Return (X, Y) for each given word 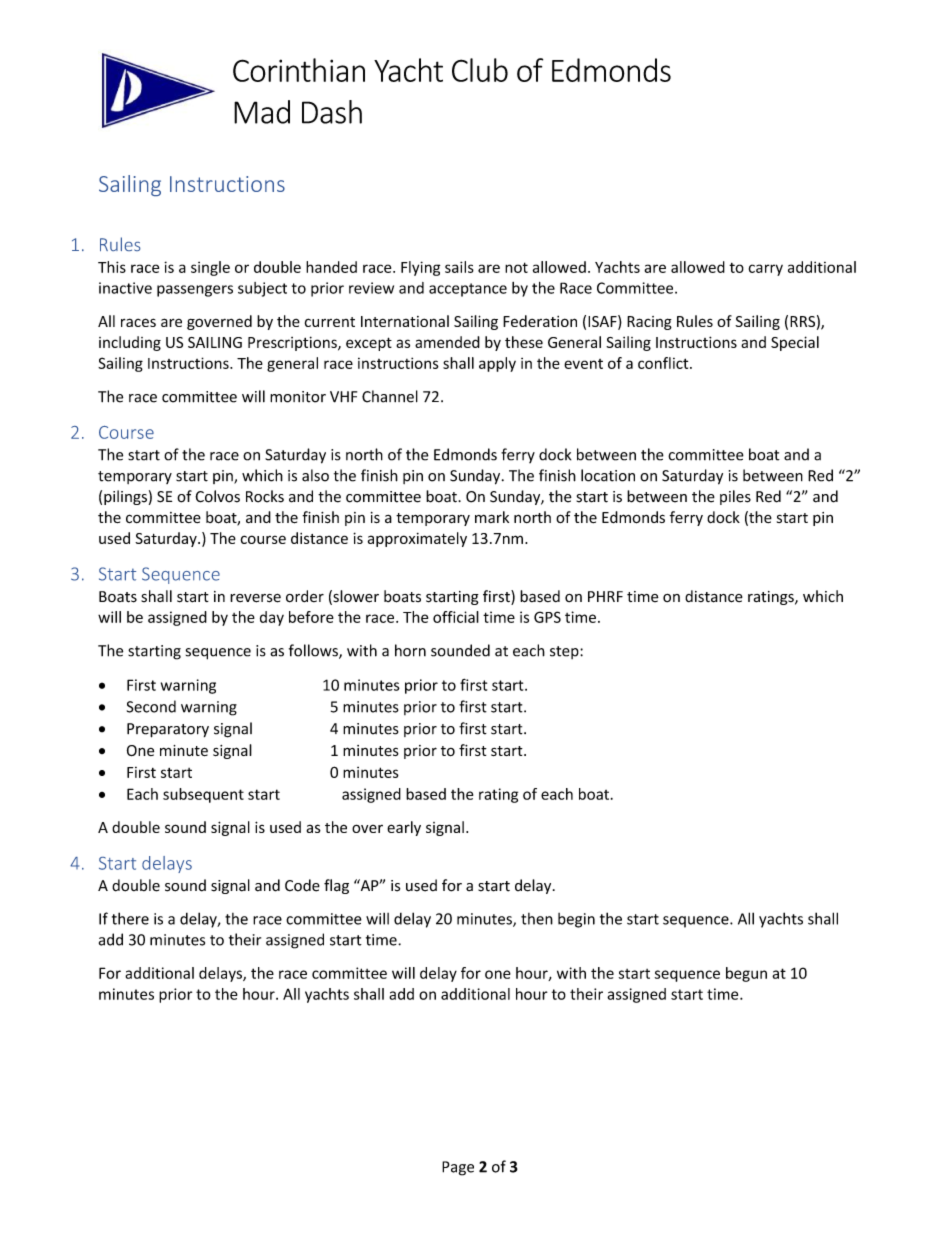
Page (458, 1168)
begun (746, 974)
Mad (262, 112)
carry (766, 270)
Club (480, 70)
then (537, 919)
